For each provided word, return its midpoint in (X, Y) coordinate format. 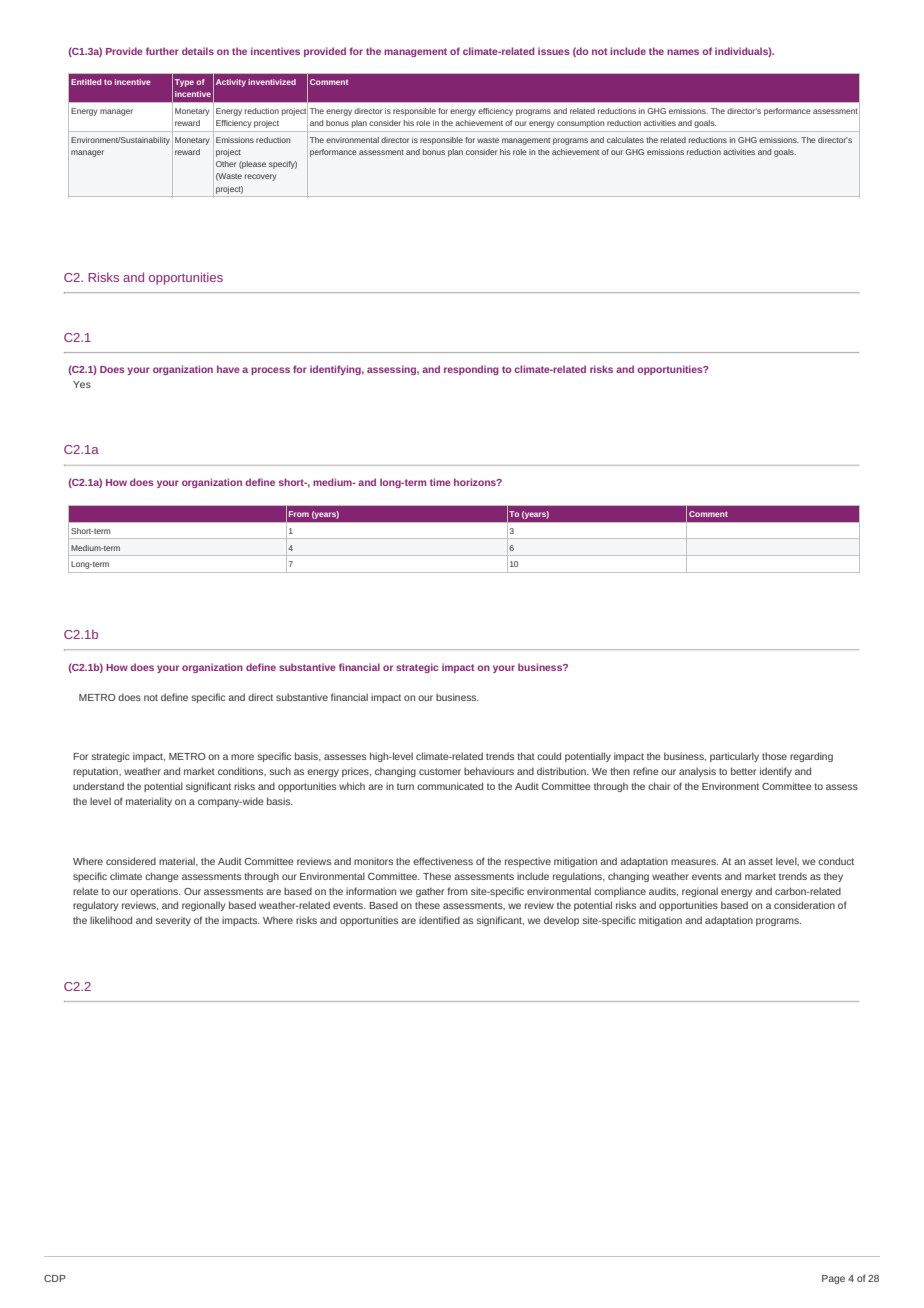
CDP (55, 1278)
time (440, 482)
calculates (625, 140)
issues (554, 51)
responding (471, 370)
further (162, 51)
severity (173, 921)
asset (760, 861)
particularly (734, 757)
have (228, 369)
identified (439, 920)
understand (98, 786)
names (683, 52)
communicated (450, 786)
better (743, 771)
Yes (82, 384)
